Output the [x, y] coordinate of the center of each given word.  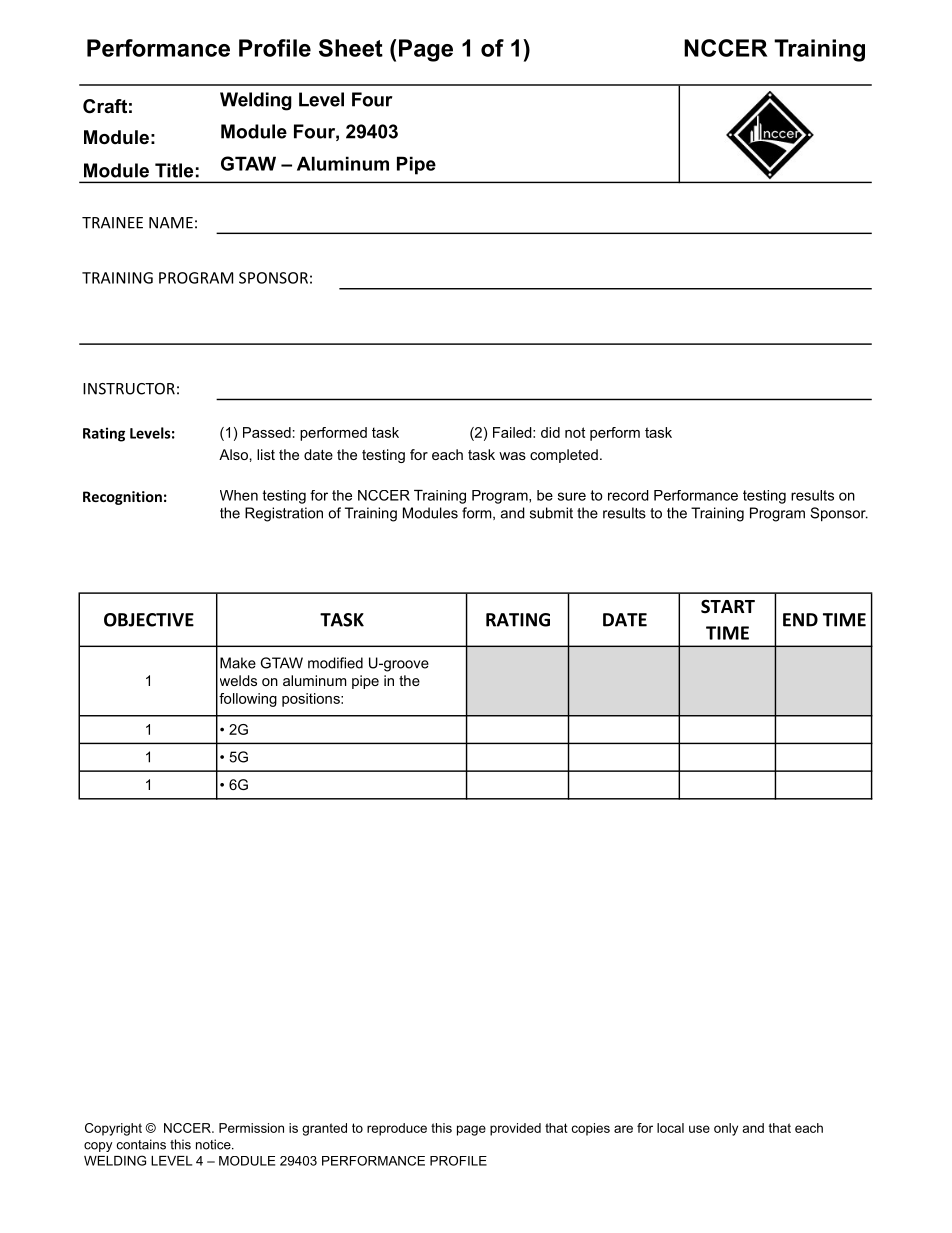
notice [214, 1144]
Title [174, 170]
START [728, 606]
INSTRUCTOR [129, 389]
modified [335, 663]
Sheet [351, 48]
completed [564, 456]
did [550, 432]
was [512, 456]
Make [238, 663]
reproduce [397, 1129]
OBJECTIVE [149, 620]
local [670, 1128]
